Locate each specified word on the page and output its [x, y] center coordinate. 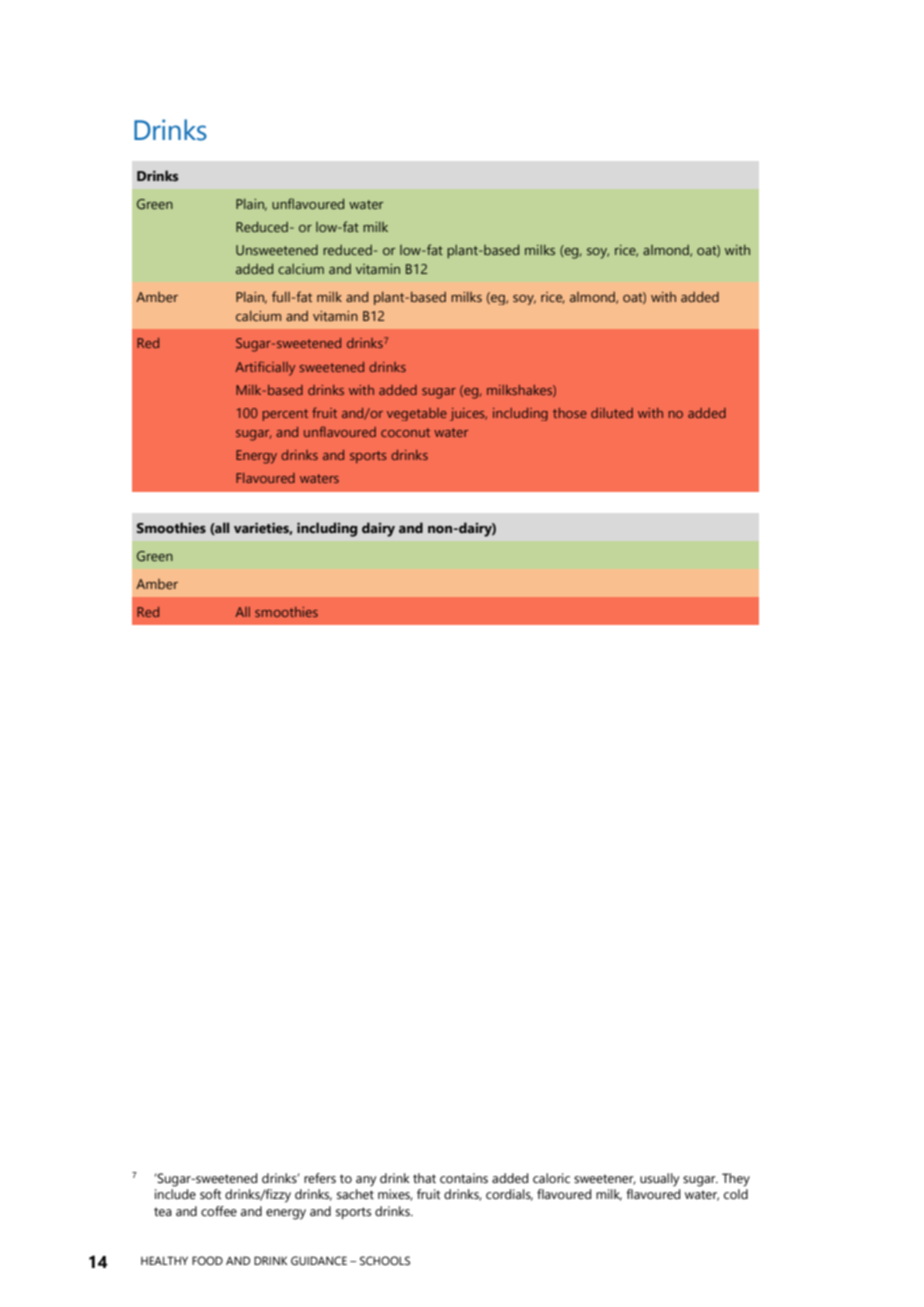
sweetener [605, 1179]
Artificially [265, 368]
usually [659, 1180]
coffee [219, 1211]
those [570, 413]
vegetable [417, 414]
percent [285, 415]
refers [320, 1178]
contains [464, 1178]
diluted [612, 413]
